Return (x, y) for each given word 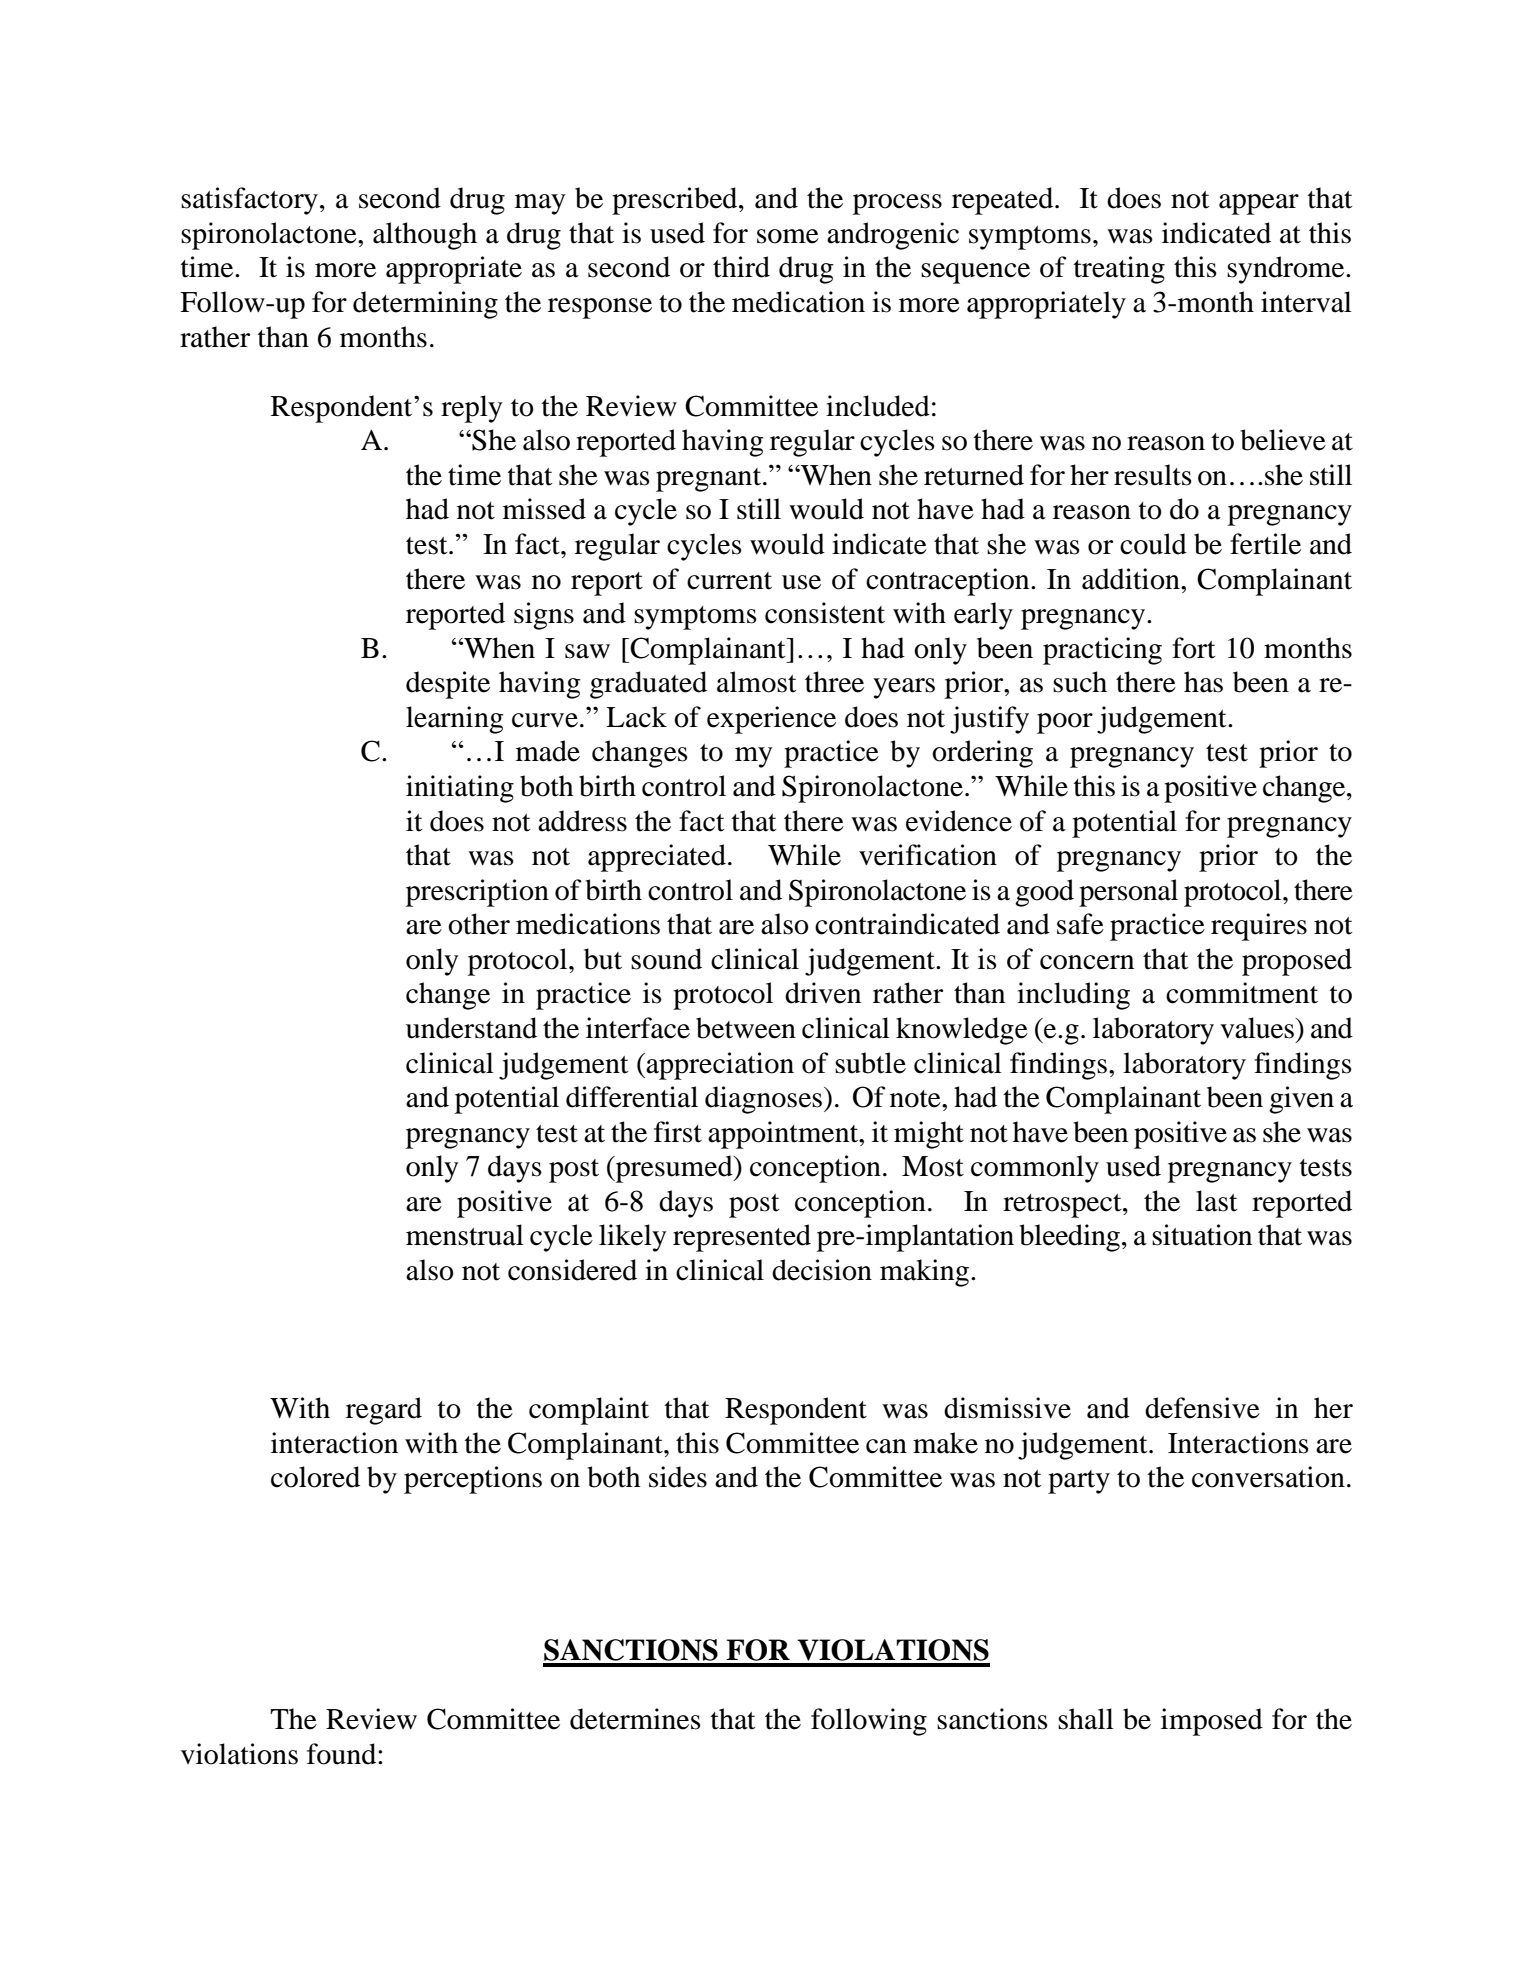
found (343, 1754)
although (425, 236)
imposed (1212, 1722)
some (788, 236)
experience (771, 720)
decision (822, 1270)
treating (1119, 270)
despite (448, 685)
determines (635, 1719)
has (1203, 682)
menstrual (465, 1235)
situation (1202, 1235)
